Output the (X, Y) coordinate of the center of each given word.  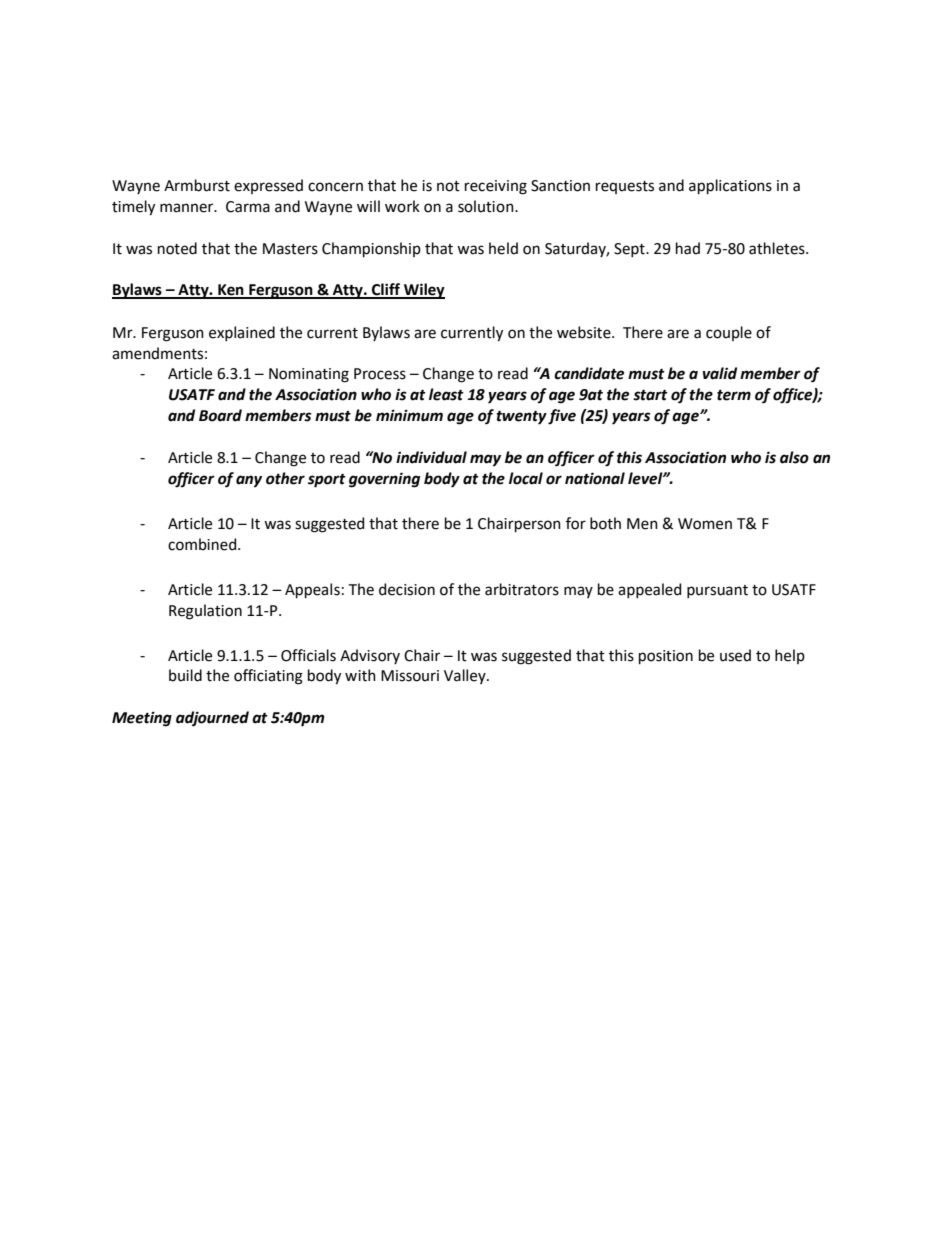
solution (487, 206)
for (576, 523)
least (446, 394)
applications (730, 186)
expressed (268, 186)
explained (242, 333)
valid (720, 373)
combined (203, 544)
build (185, 675)
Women (705, 524)
